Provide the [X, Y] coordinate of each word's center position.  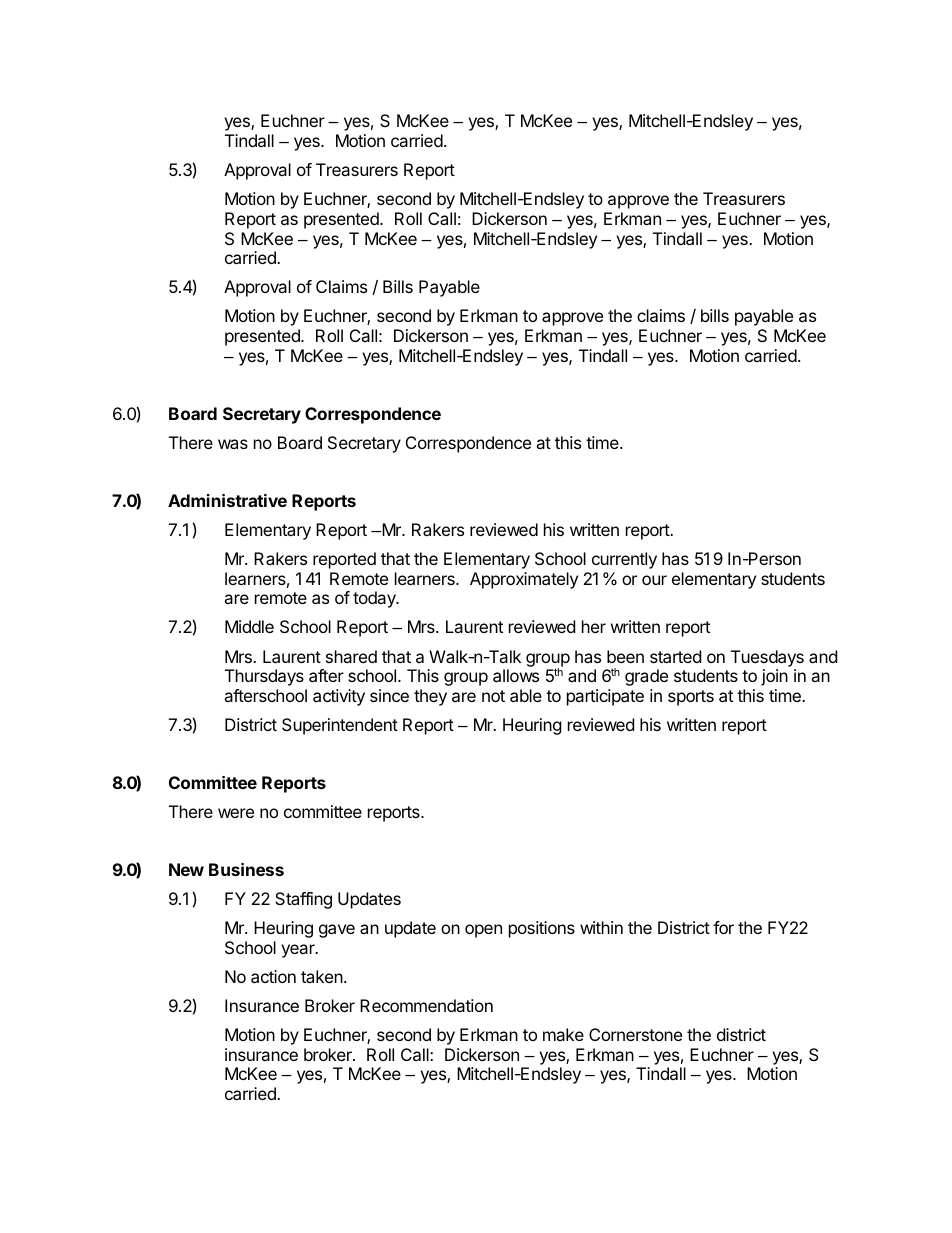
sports [691, 698]
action [273, 976]
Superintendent [340, 726]
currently [624, 560]
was [233, 444]
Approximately [524, 580]
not [493, 696]
